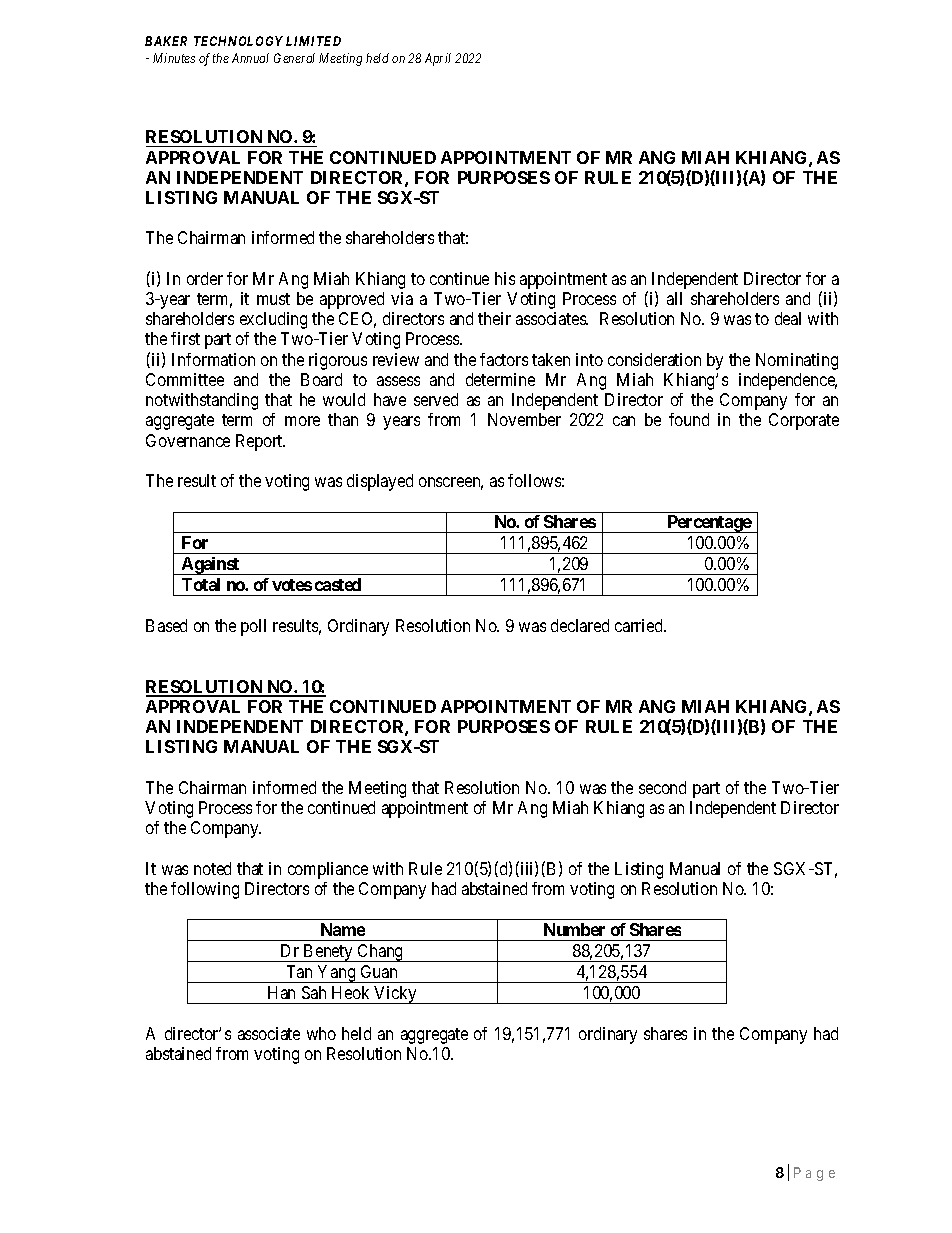 The width and height of the screenshot is (952, 1233). Describe the element at coordinates (674, 298) in the screenshot. I see `all` at that location.
